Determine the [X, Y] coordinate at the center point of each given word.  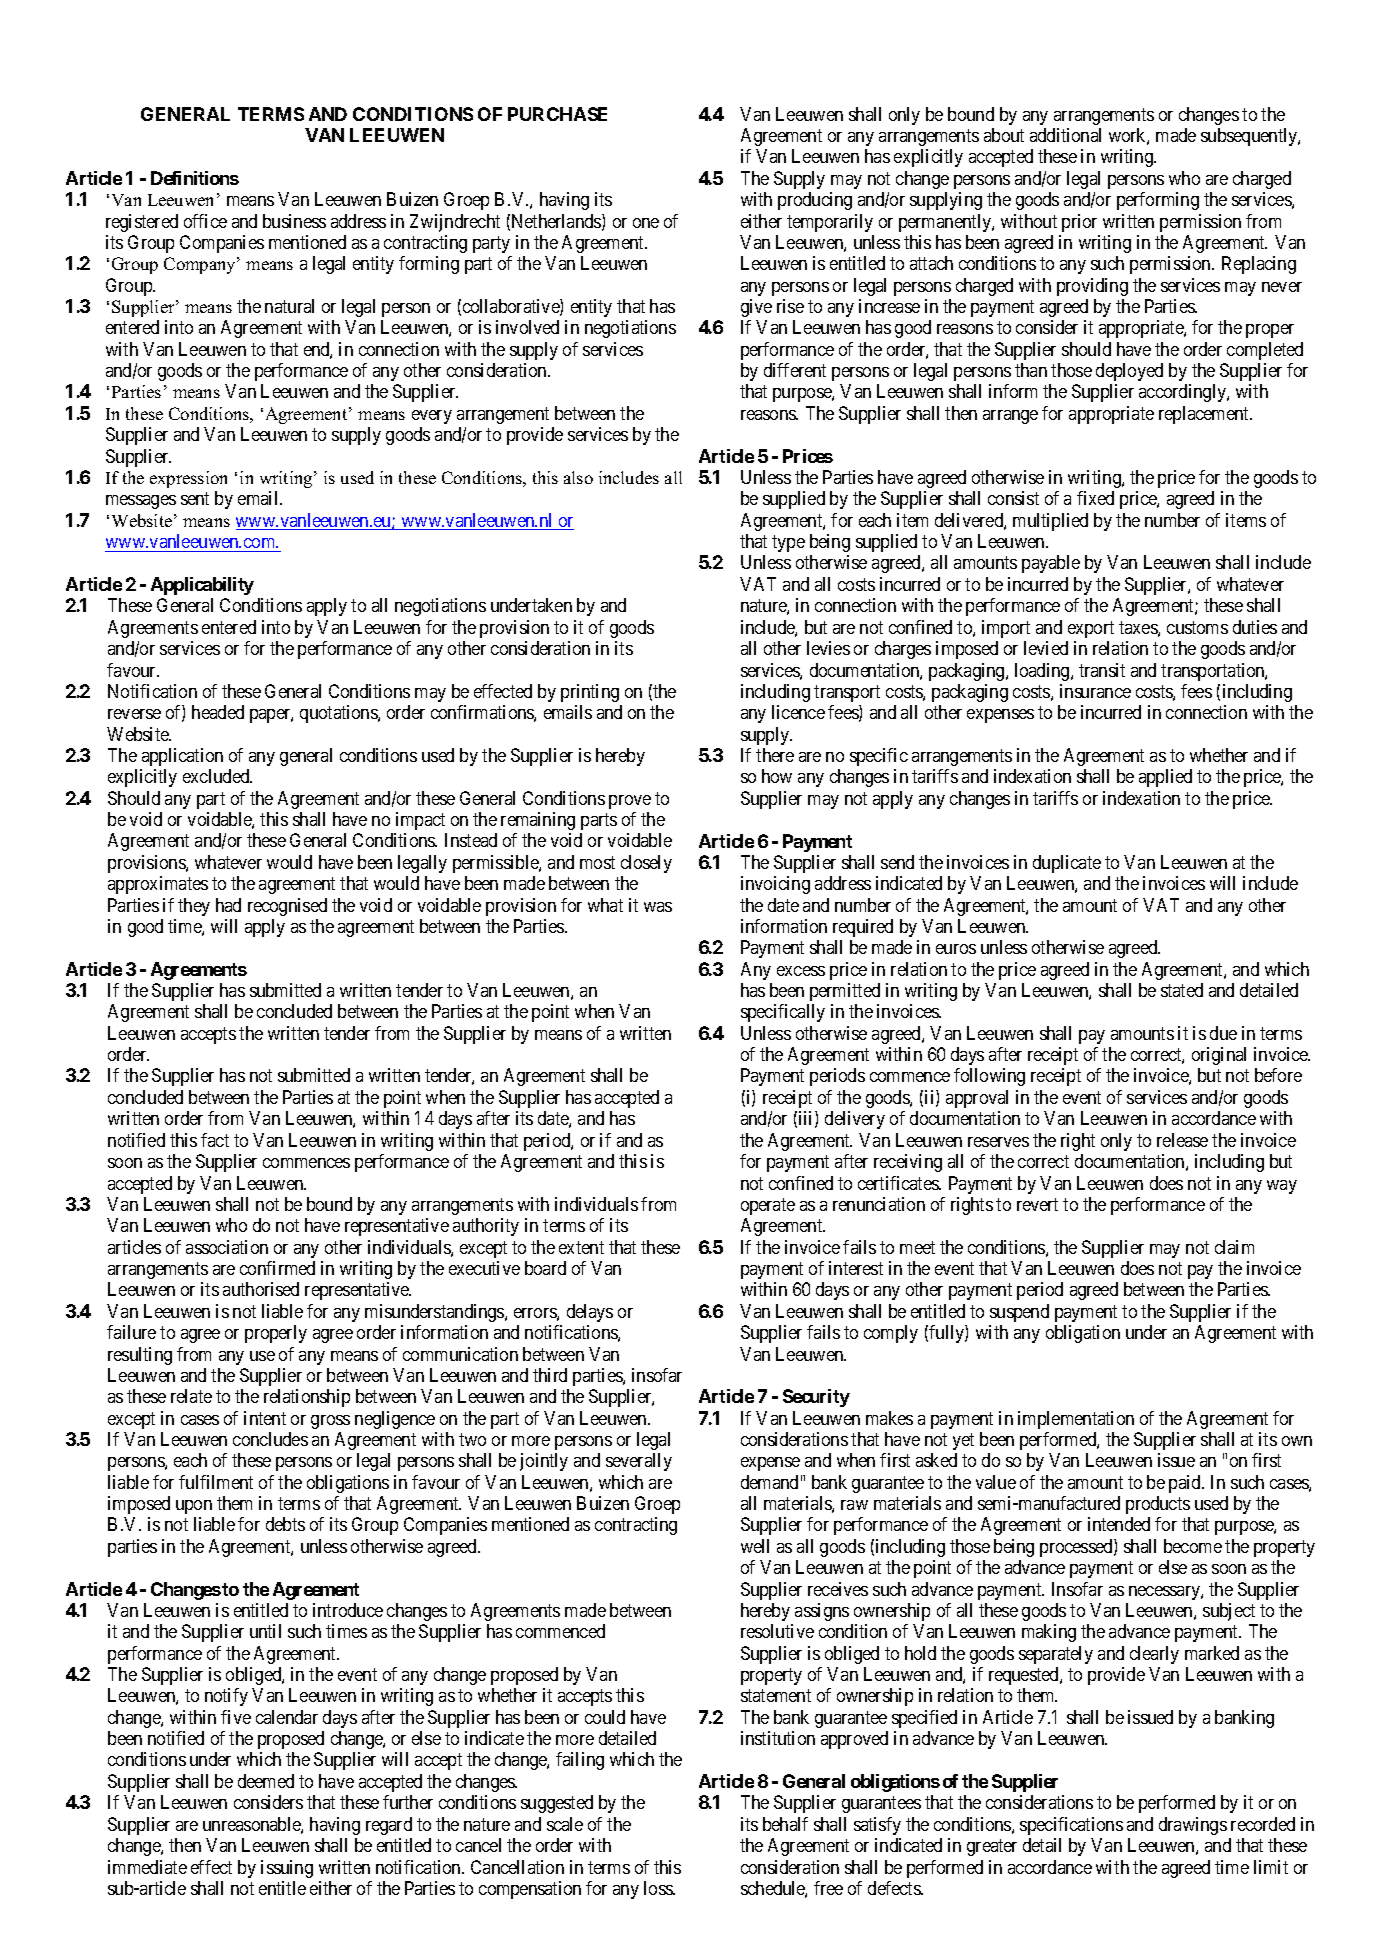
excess [801, 971]
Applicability [202, 586]
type [788, 543]
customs [1197, 627]
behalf [785, 1824]
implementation [1076, 1420]
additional [1065, 135]
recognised [287, 907]
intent [265, 1418]
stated [1182, 990]
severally [639, 1462]
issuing [287, 1869]
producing [815, 201]
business [294, 221]
